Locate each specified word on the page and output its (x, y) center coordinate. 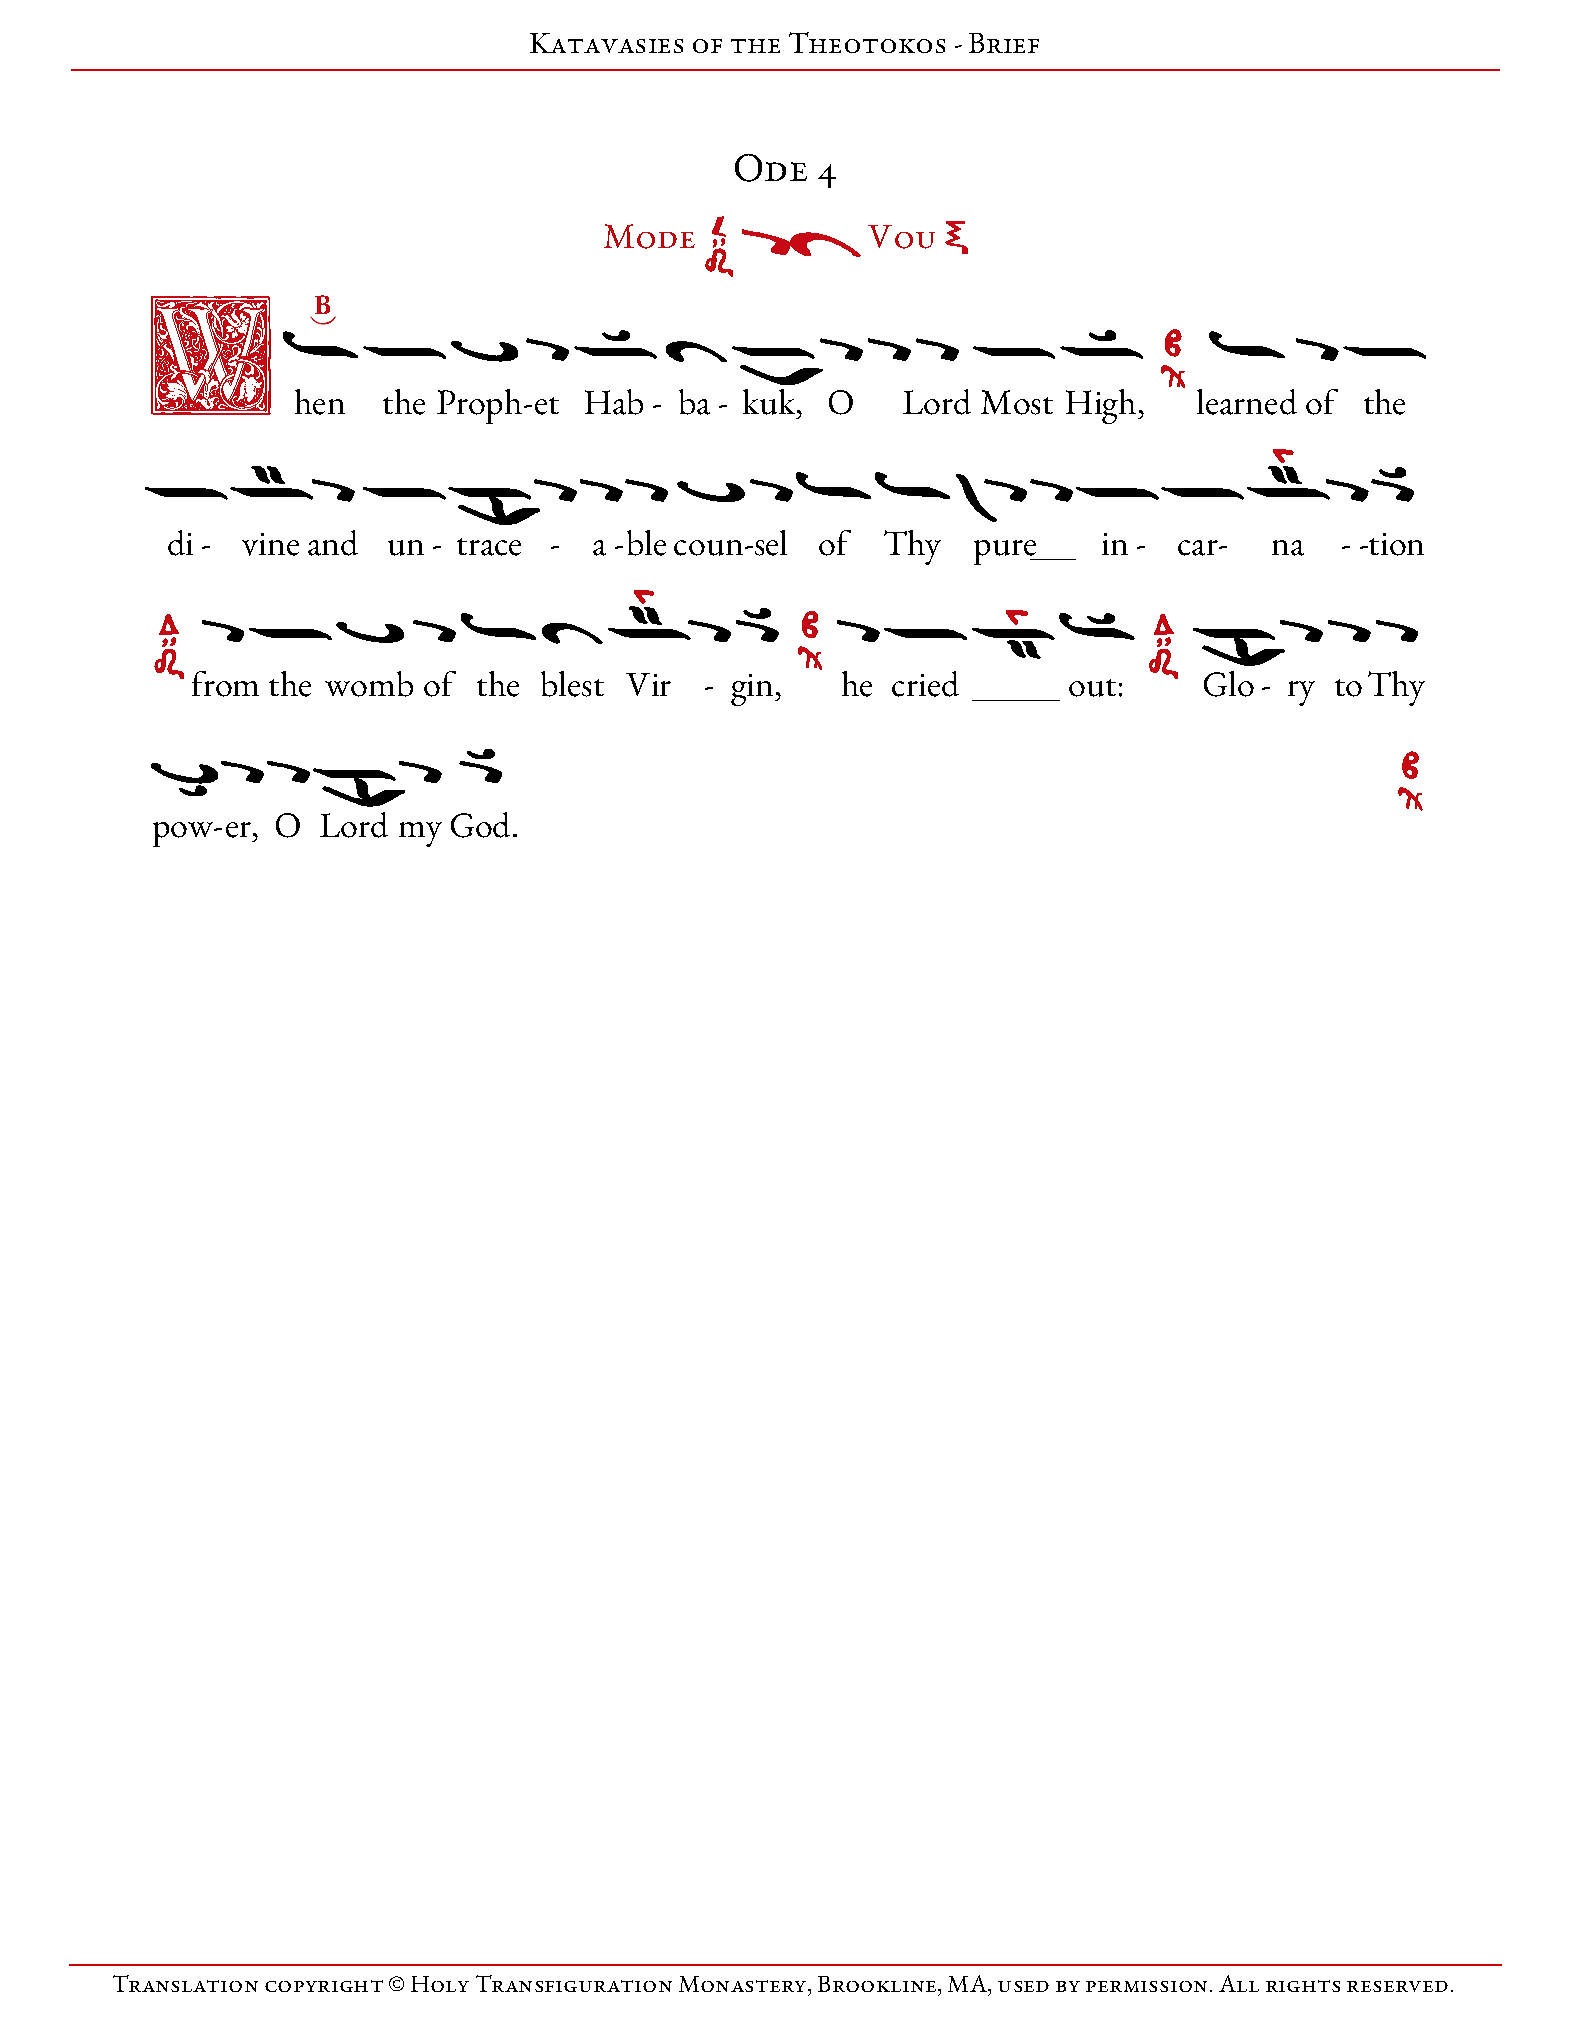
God (482, 825)
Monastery (744, 1984)
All (1239, 1983)
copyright (324, 1986)
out (1092, 688)
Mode (649, 236)
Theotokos (867, 42)
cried (925, 684)
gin (753, 690)
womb (369, 684)
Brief (1004, 43)
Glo (1229, 684)
